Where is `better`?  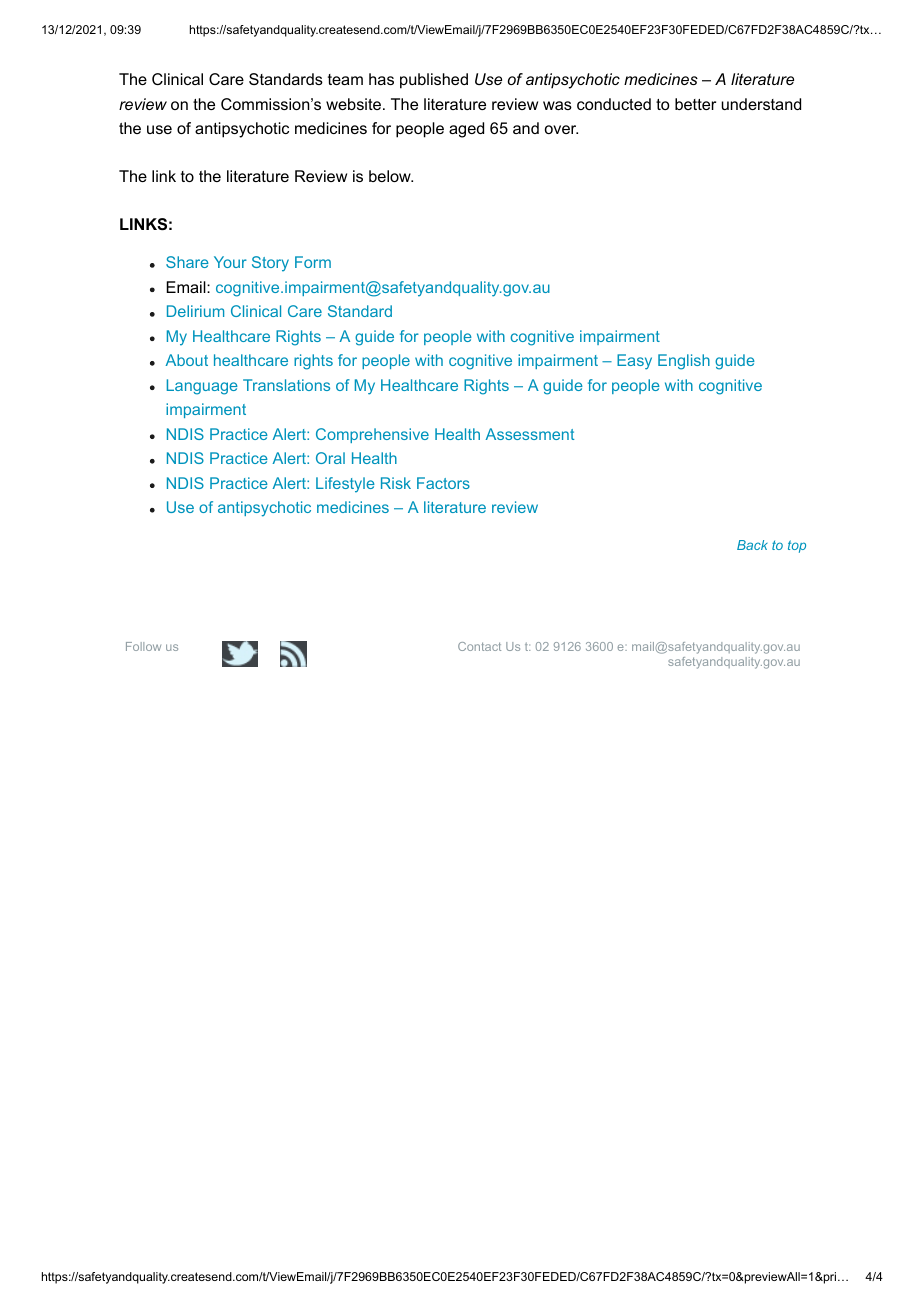
better is located at coordinates (695, 104).
